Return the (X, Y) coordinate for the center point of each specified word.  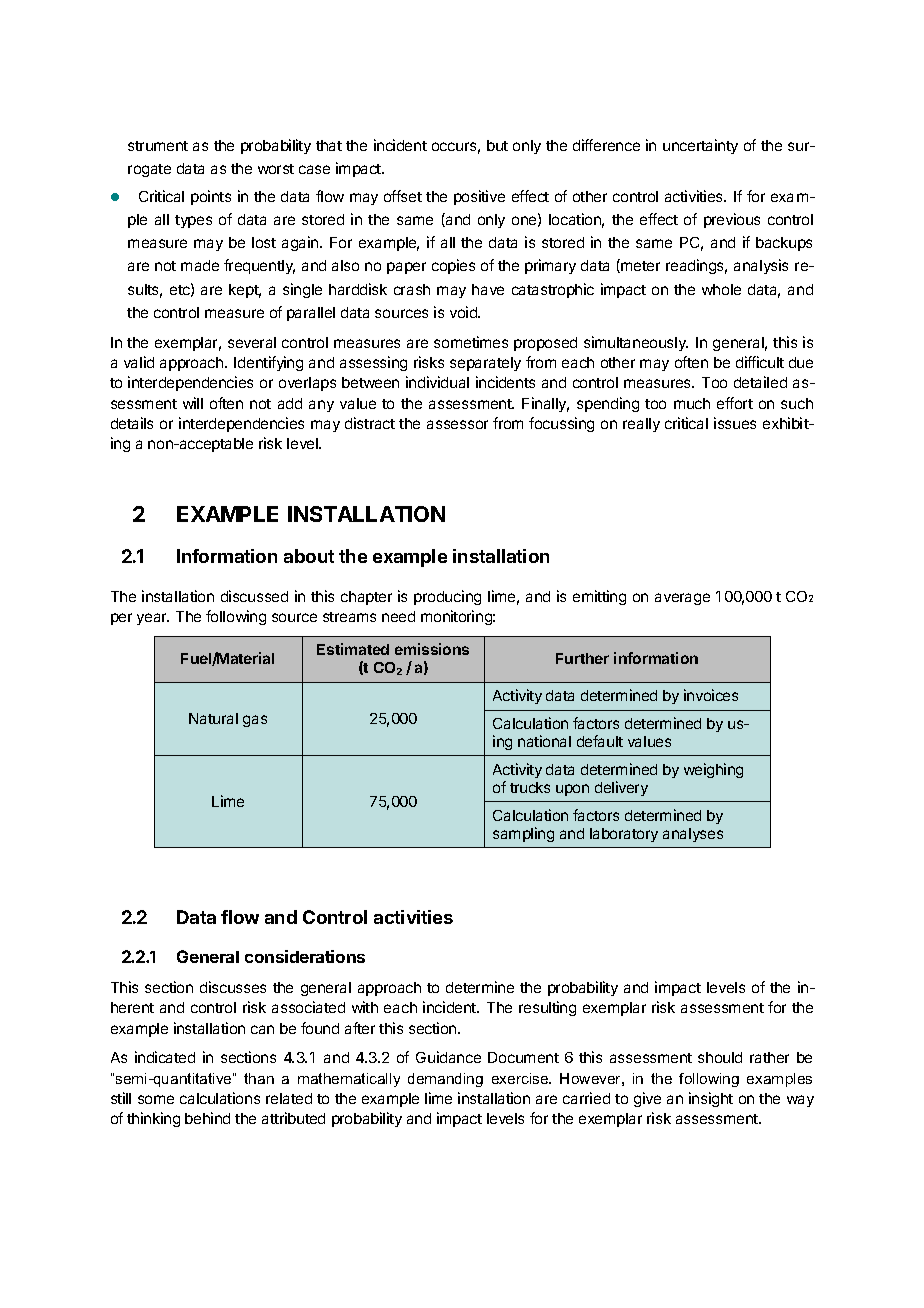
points (211, 197)
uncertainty (700, 146)
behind (207, 1118)
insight (711, 1099)
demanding (445, 1080)
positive (479, 197)
